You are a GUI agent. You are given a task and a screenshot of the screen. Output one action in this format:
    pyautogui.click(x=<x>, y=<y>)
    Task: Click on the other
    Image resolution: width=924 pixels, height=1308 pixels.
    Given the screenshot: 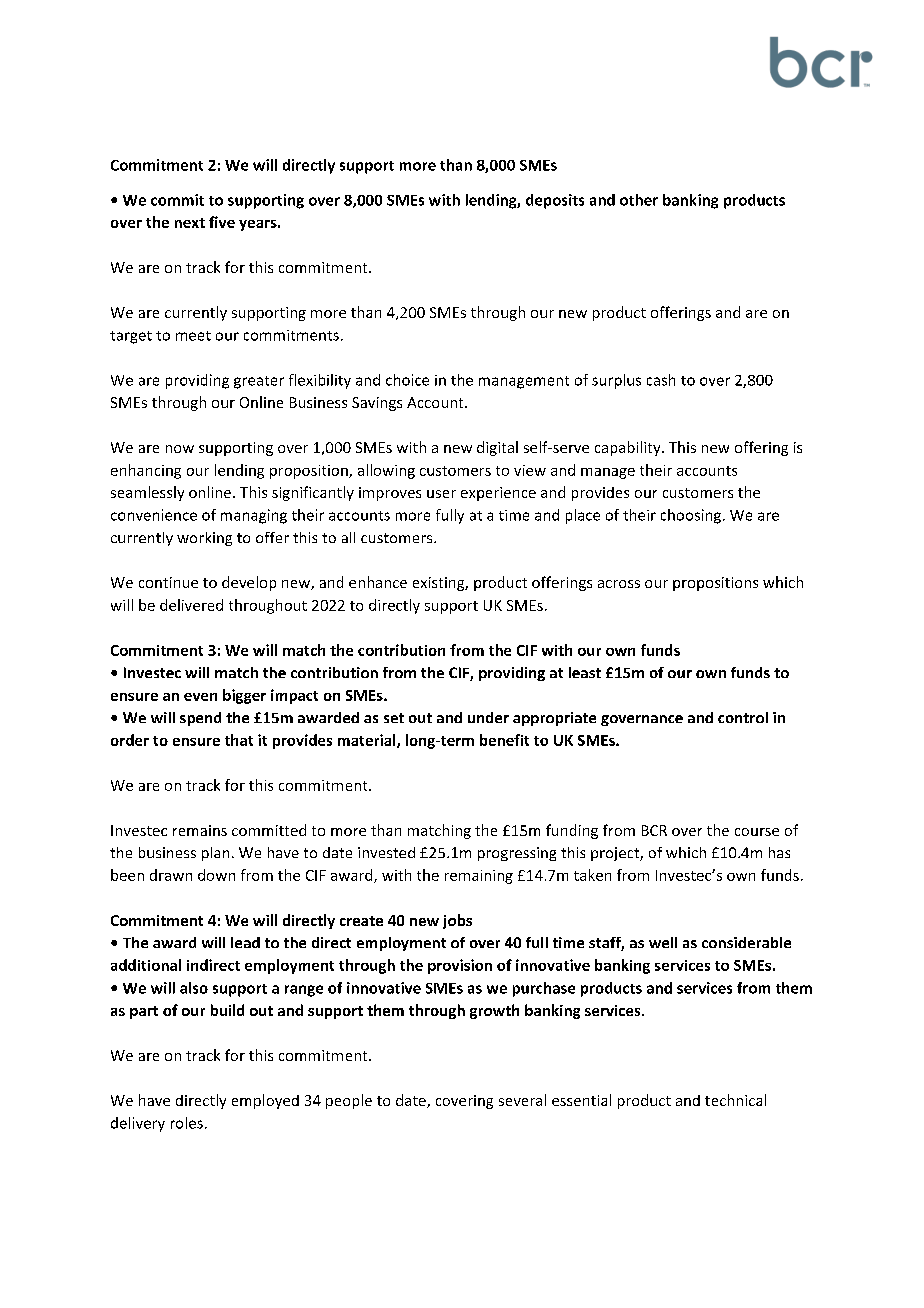 What is the action you would take?
    pyautogui.click(x=639, y=200)
